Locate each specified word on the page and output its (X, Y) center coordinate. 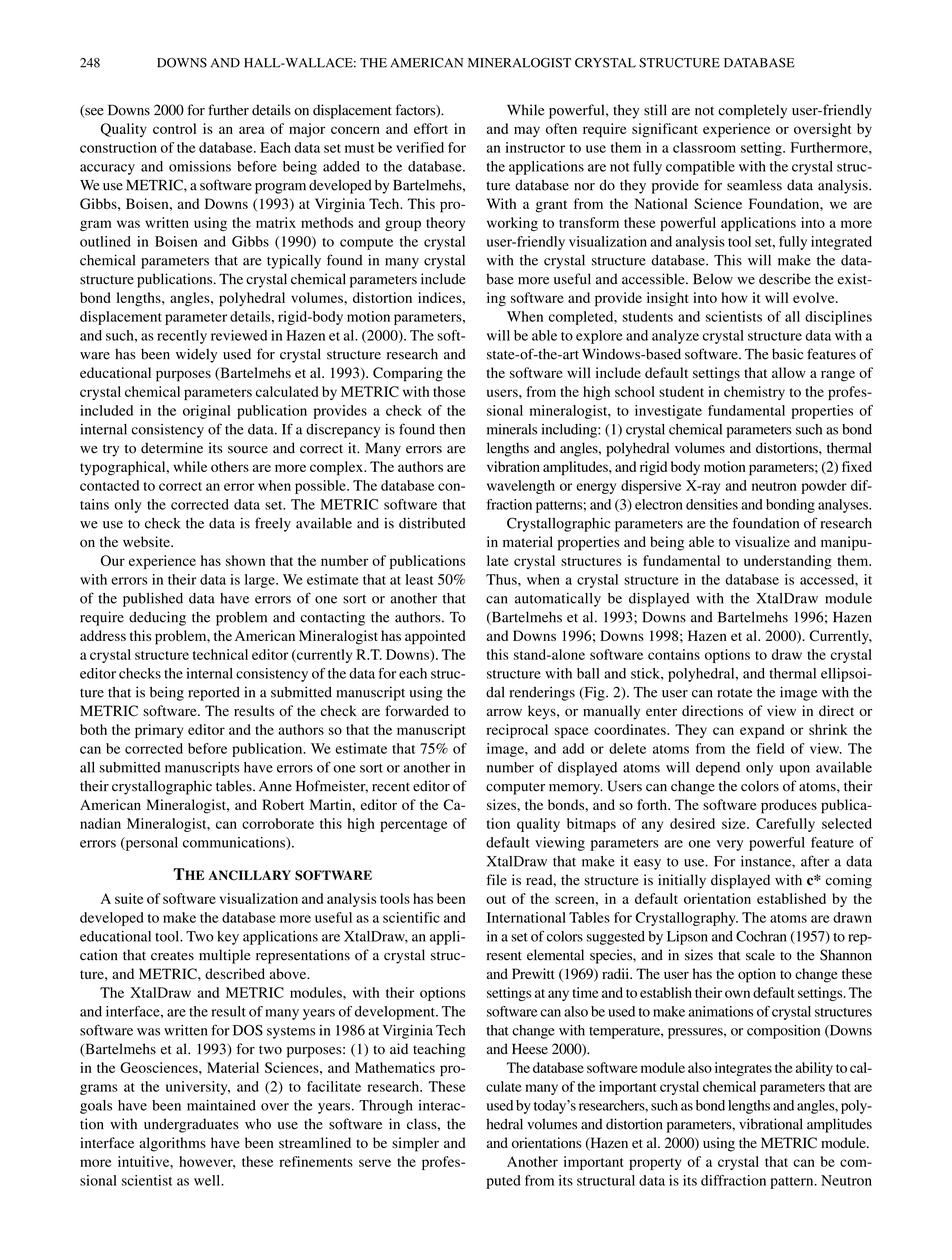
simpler (415, 1144)
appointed (435, 637)
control (174, 128)
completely (752, 111)
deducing (157, 618)
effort (431, 128)
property (655, 1164)
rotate (735, 693)
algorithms (172, 1144)
